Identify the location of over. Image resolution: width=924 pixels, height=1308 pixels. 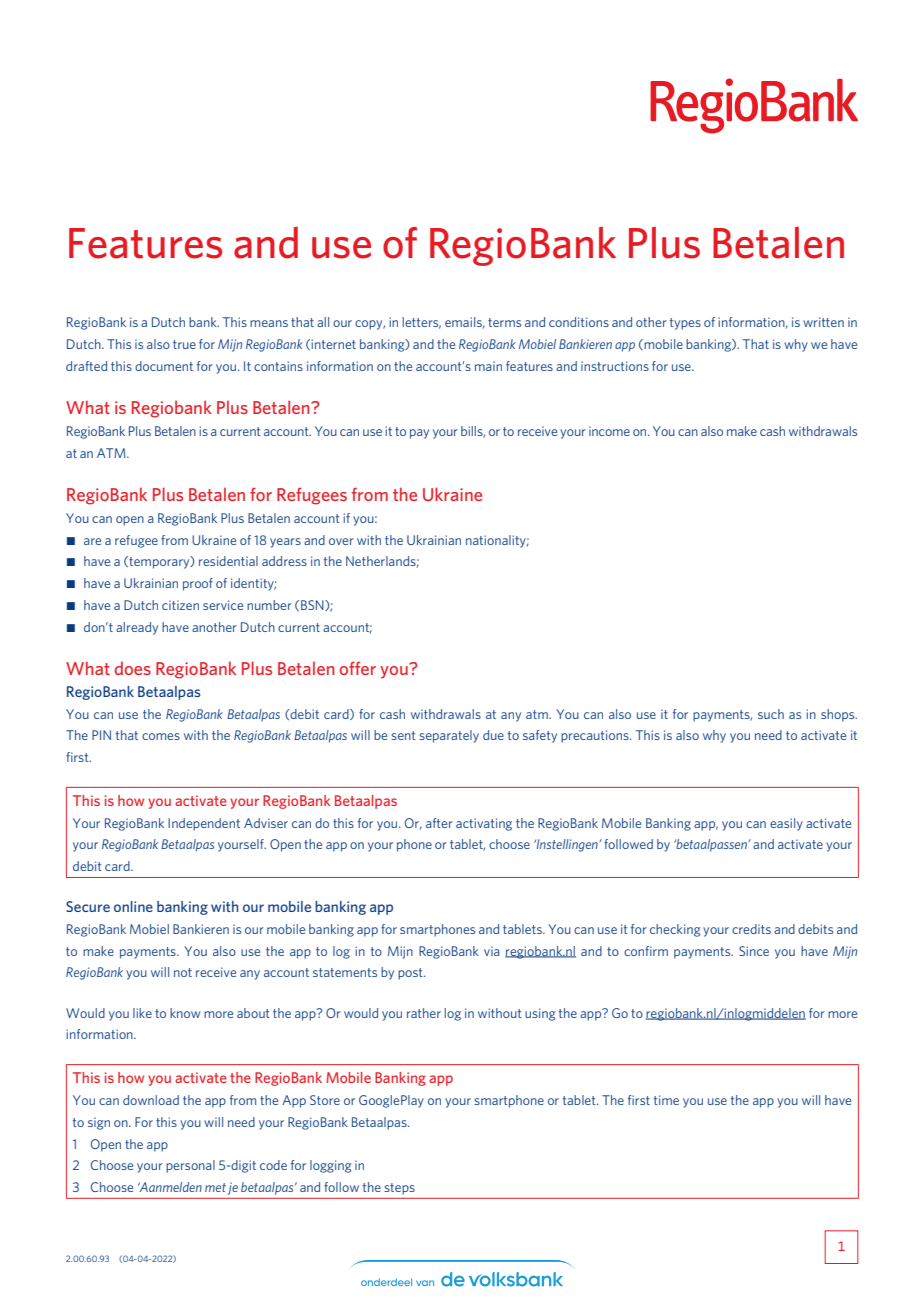
(341, 541).
